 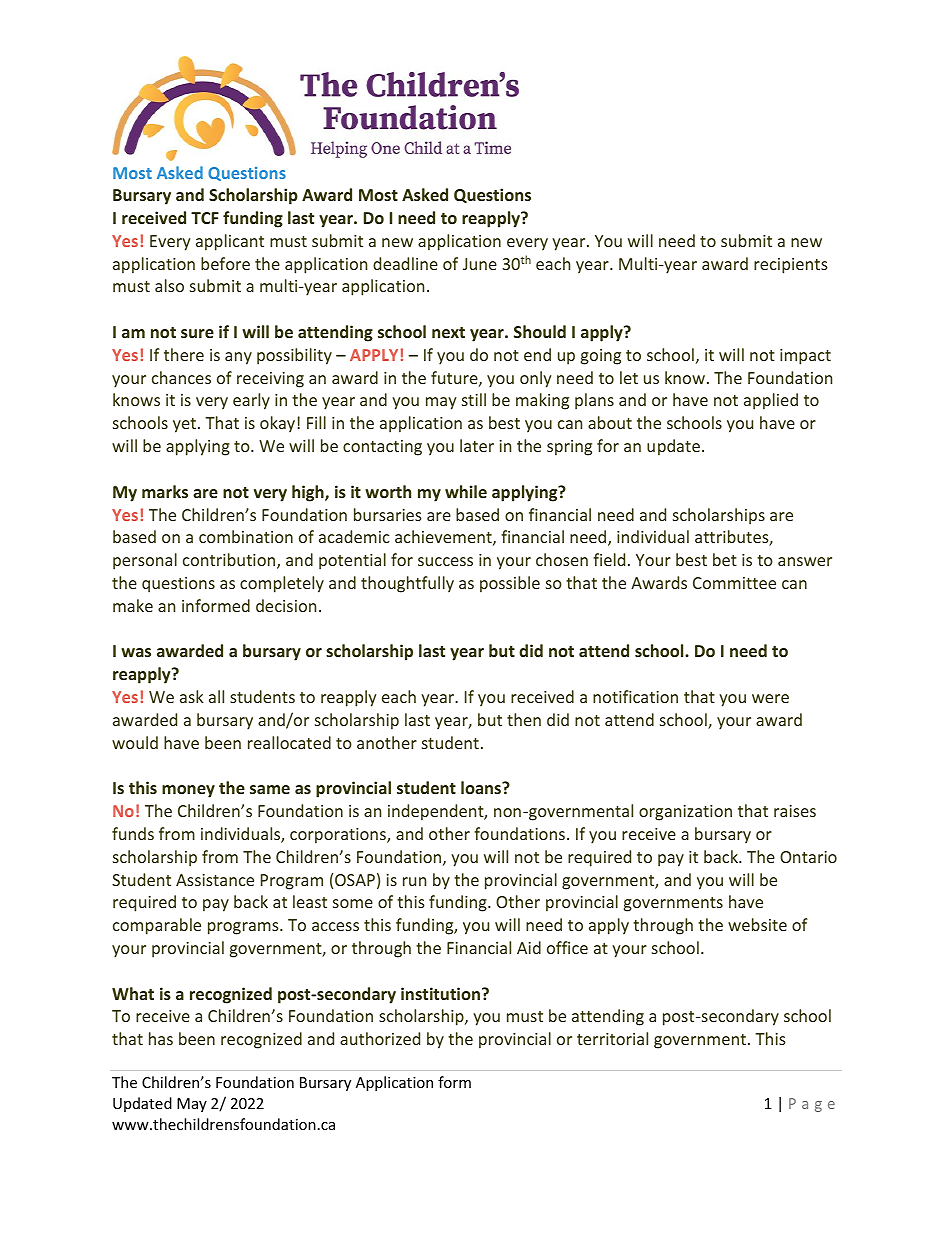 I want to click on Committee, so click(x=734, y=583).
